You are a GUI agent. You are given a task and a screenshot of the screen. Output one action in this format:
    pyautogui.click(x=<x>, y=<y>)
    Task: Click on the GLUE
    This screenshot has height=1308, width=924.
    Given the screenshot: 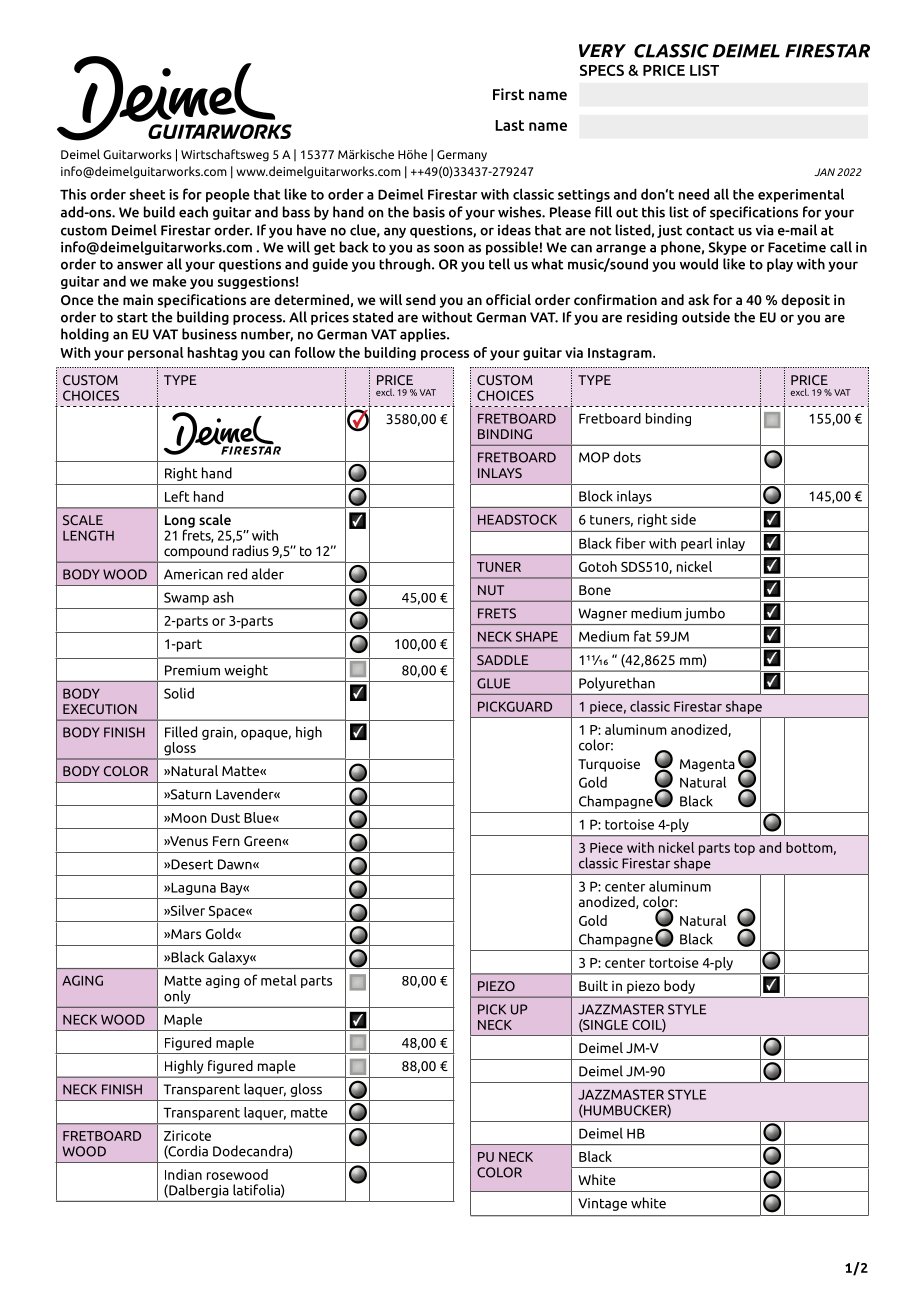 What is the action you would take?
    pyautogui.click(x=493, y=683)
